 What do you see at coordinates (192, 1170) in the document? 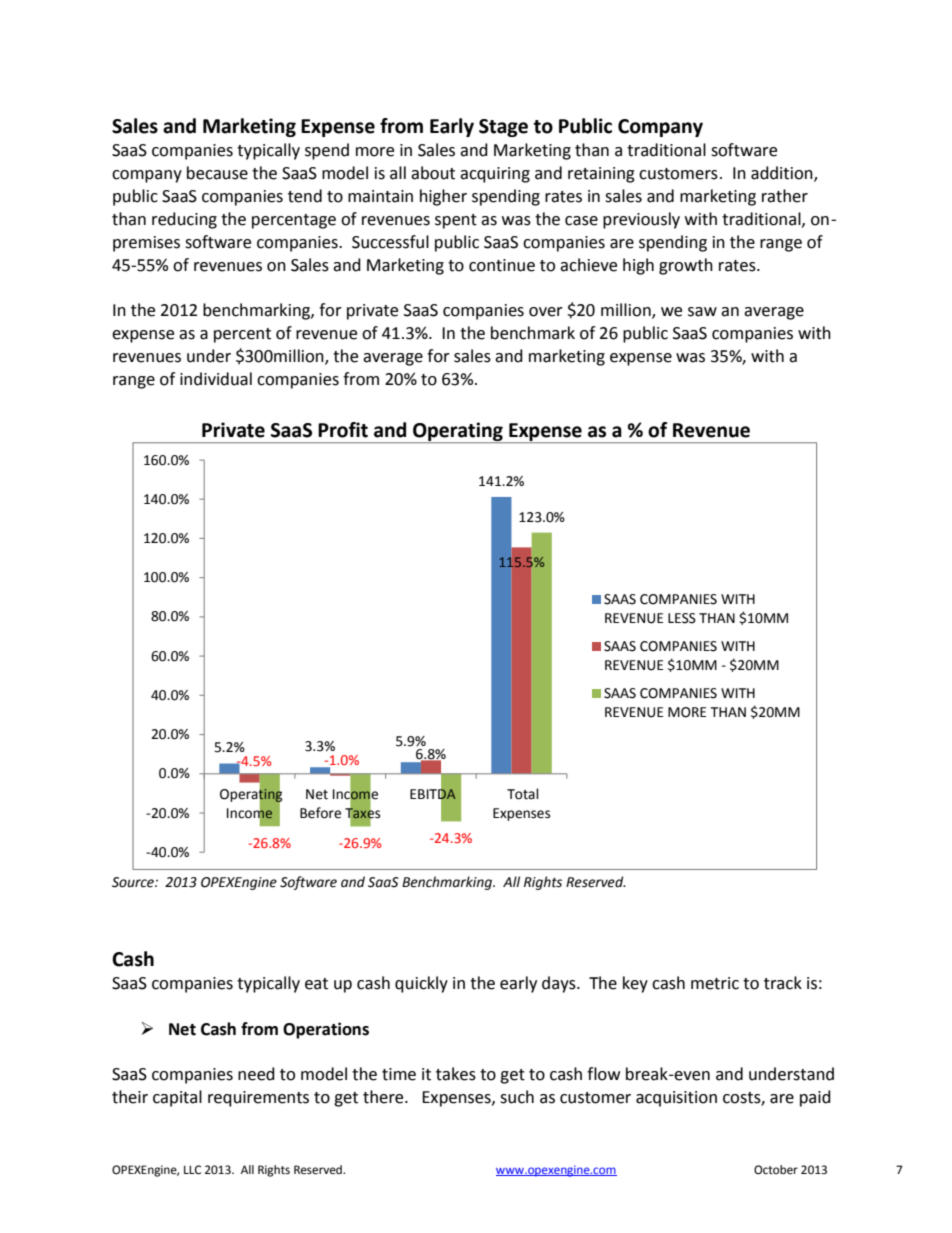
I see `LLC` at bounding box center [192, 1170].
